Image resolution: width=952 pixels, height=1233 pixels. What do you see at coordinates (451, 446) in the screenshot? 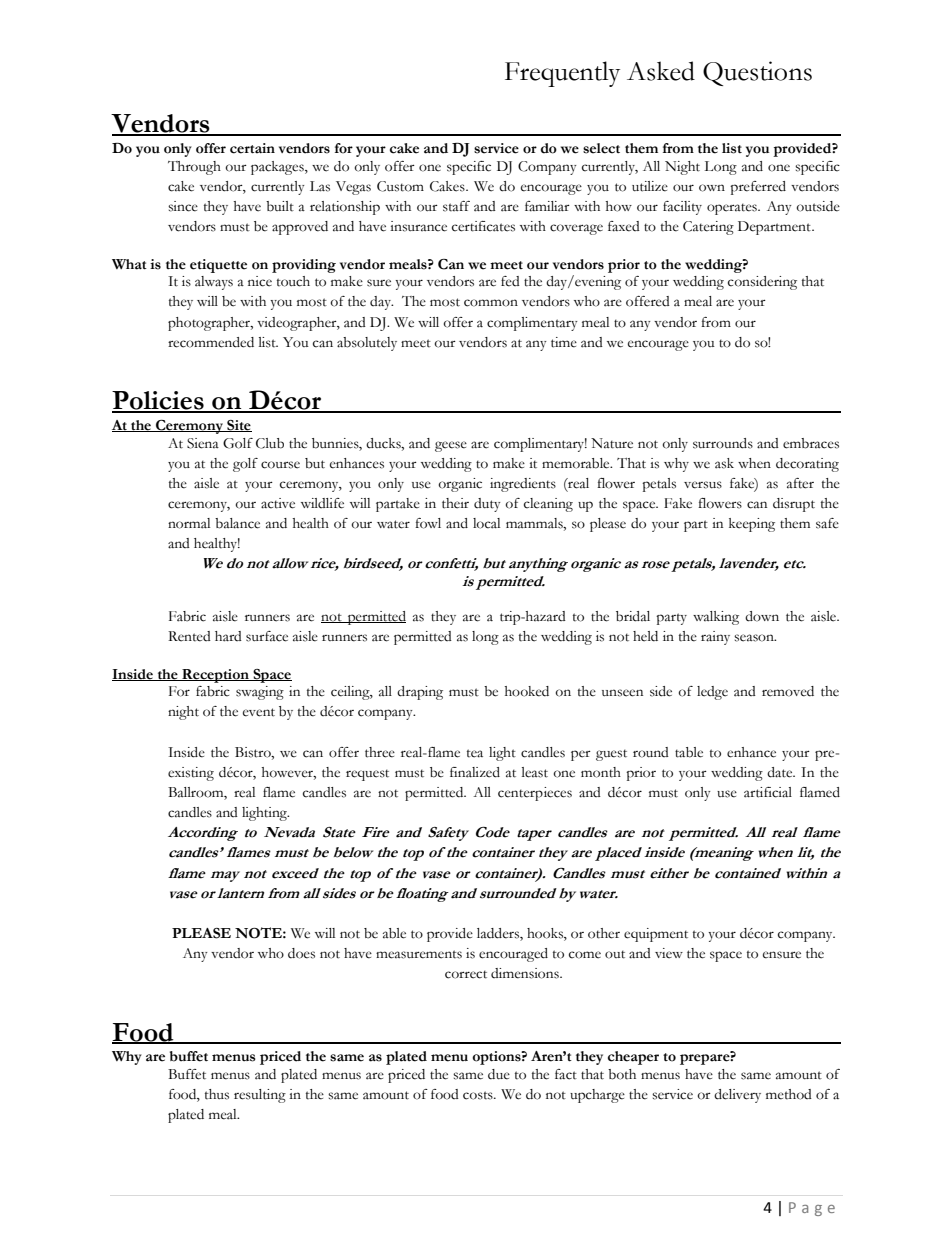
I see `geese` at bounding box center [451, 446].
